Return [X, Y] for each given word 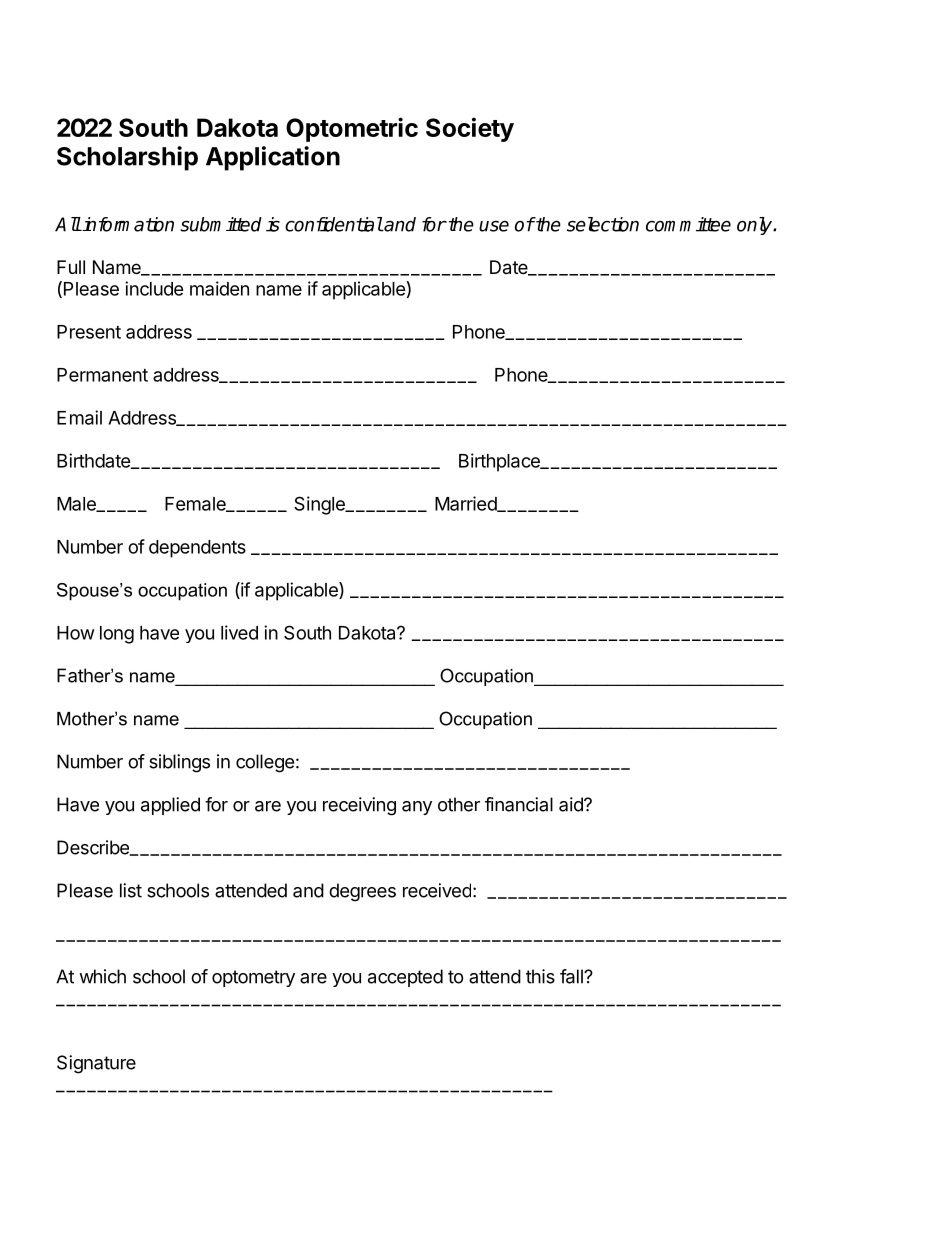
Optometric [352, 129]
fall [572, 976]
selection [603, 224]
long [117, 635]
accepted [405, 978]
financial [519, 804]
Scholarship [127, 158]
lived [239, 632]
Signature [96, 1064]
